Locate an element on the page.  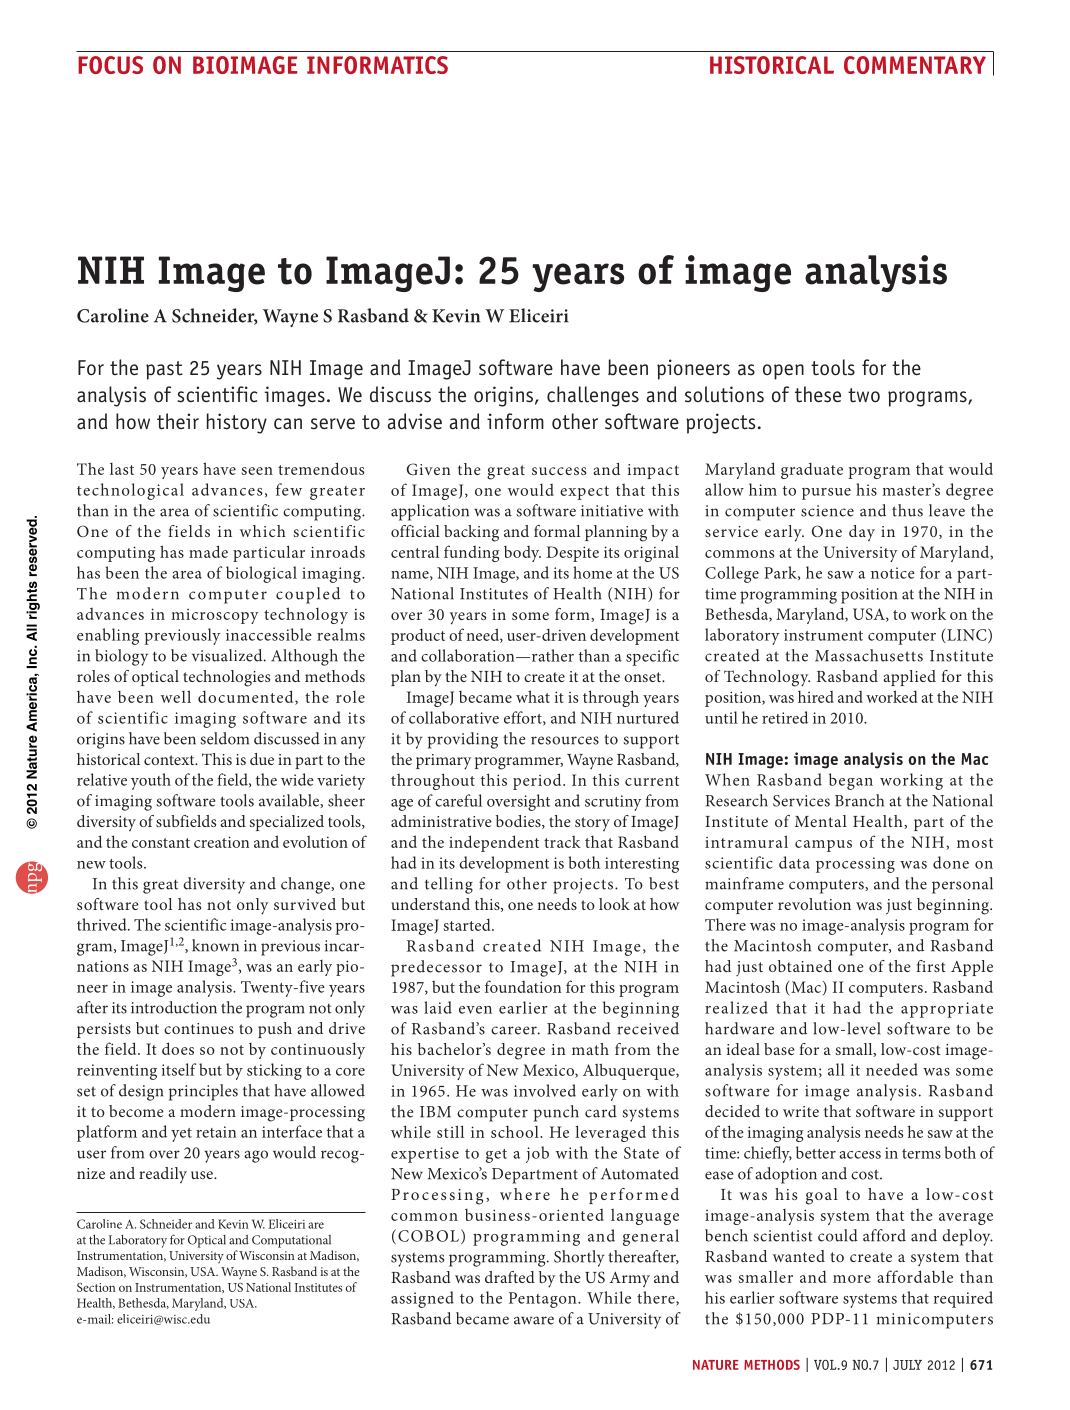
bodies is located at coordinates (519, 822).
